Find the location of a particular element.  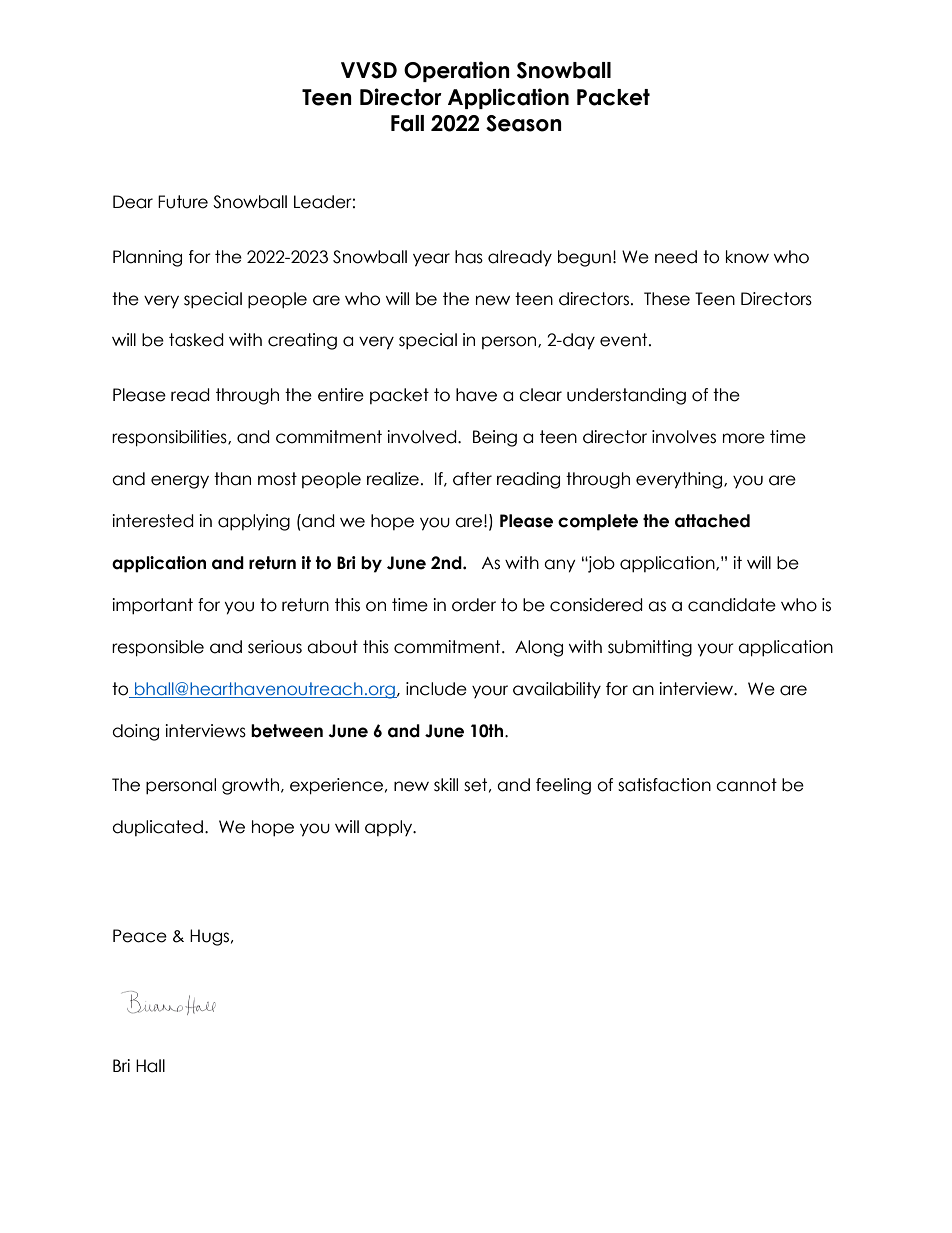

skill is located at coordinates (446, 785).
